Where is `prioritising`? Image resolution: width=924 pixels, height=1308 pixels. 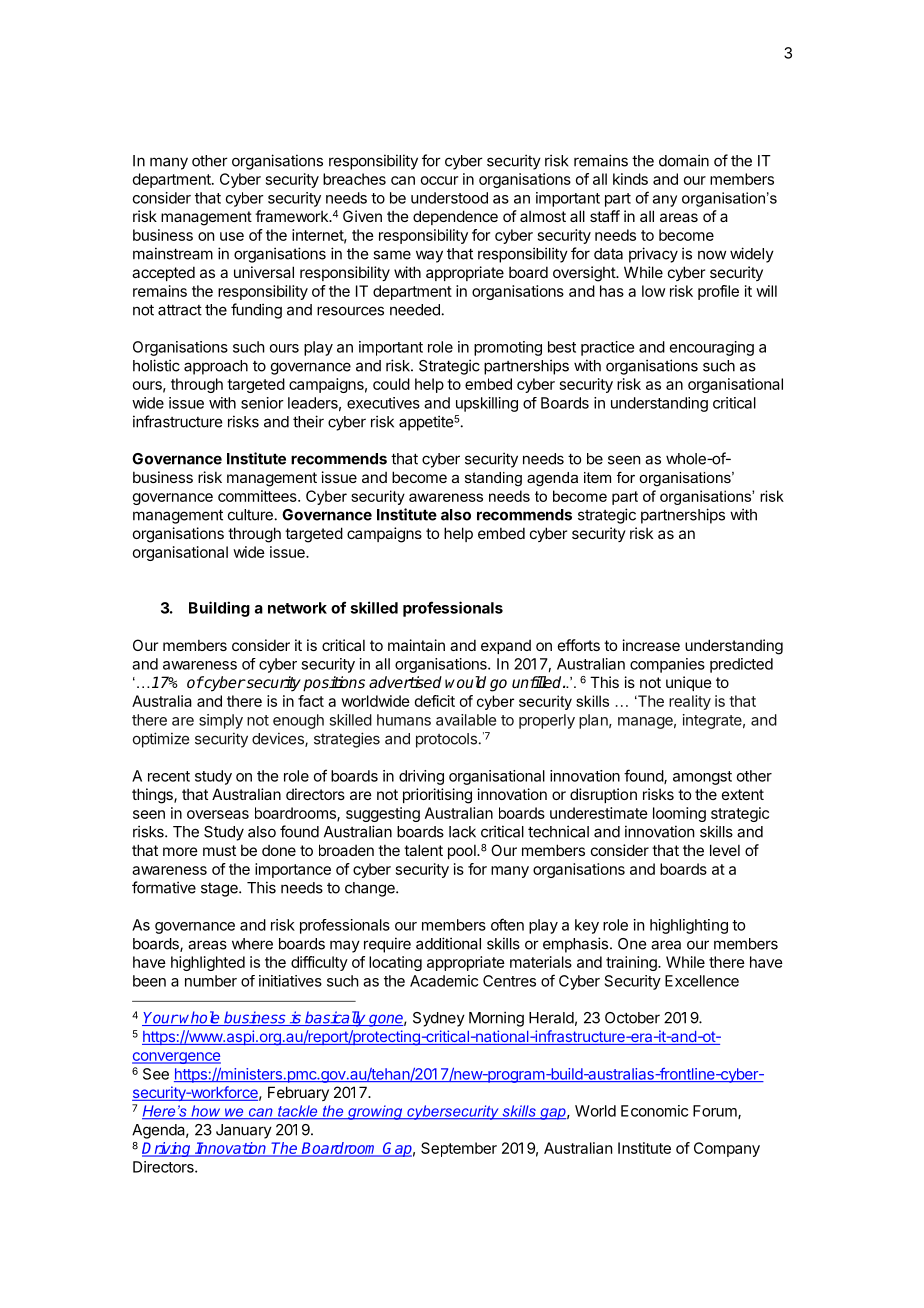
prioritising is located at coordinates (437, 796).
